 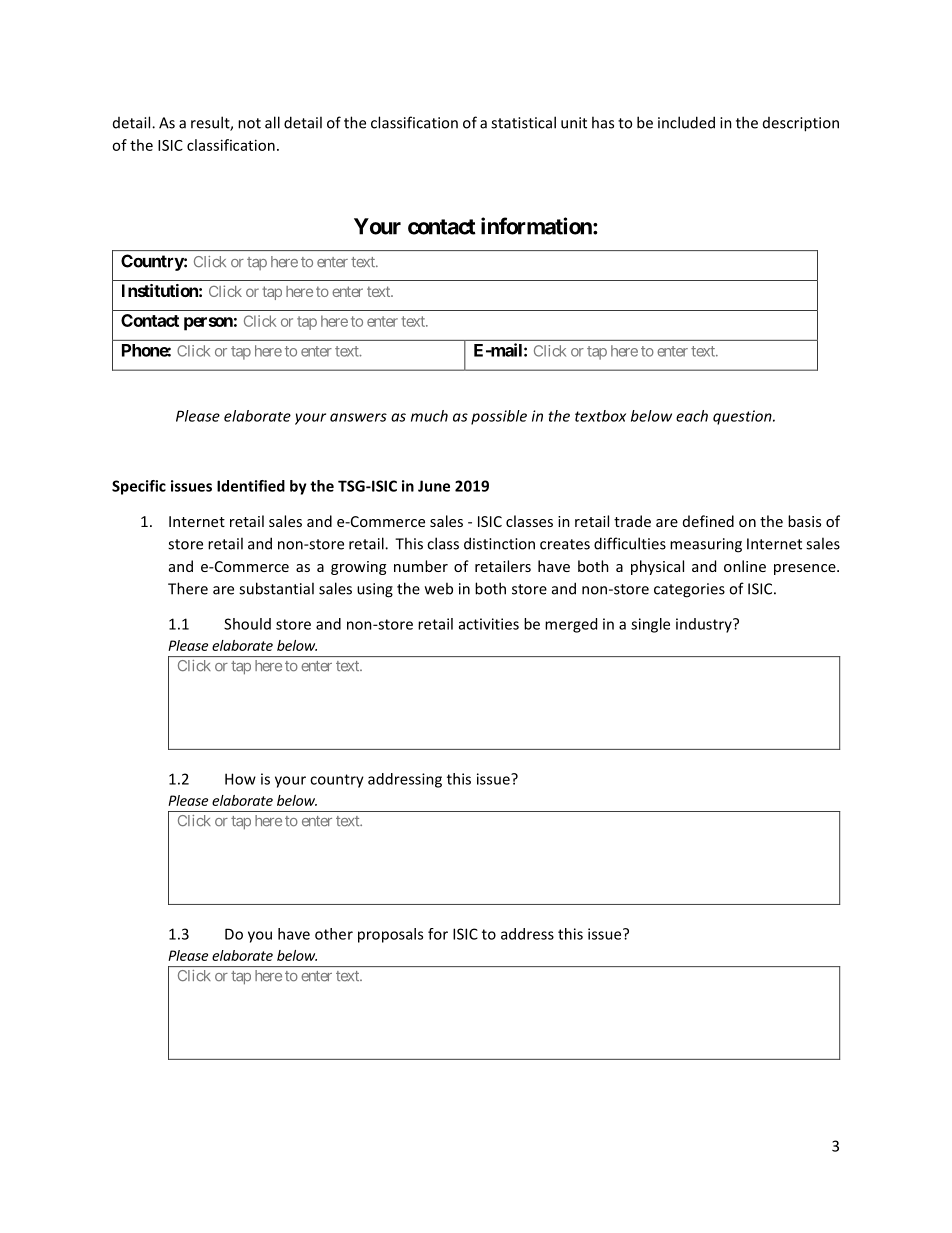 I want to click on information, so click(x=537, y=226).
